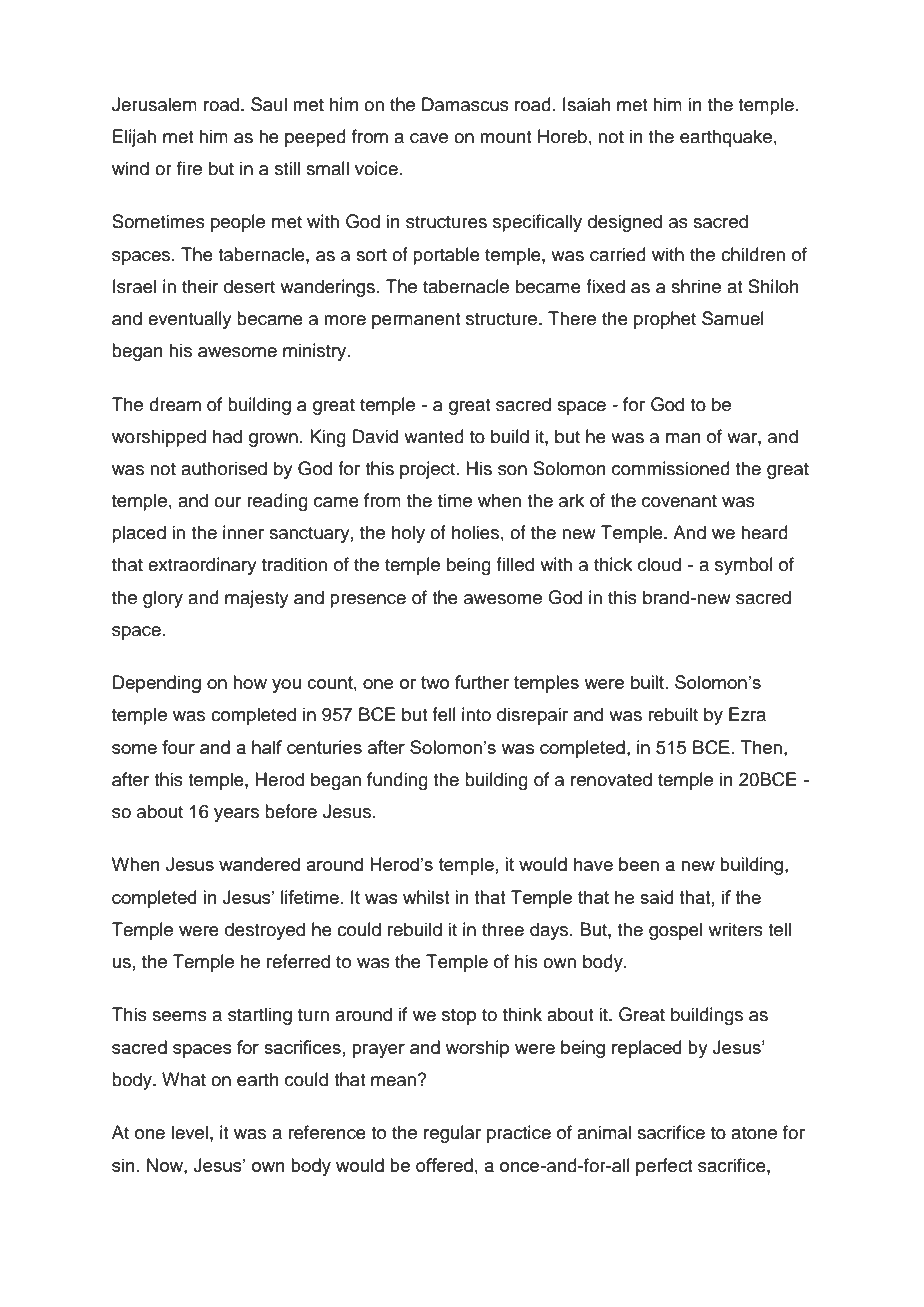  What do you see at coordinates (444, 714) in the document?
I see `fell` at bounding box center [444, 714].
